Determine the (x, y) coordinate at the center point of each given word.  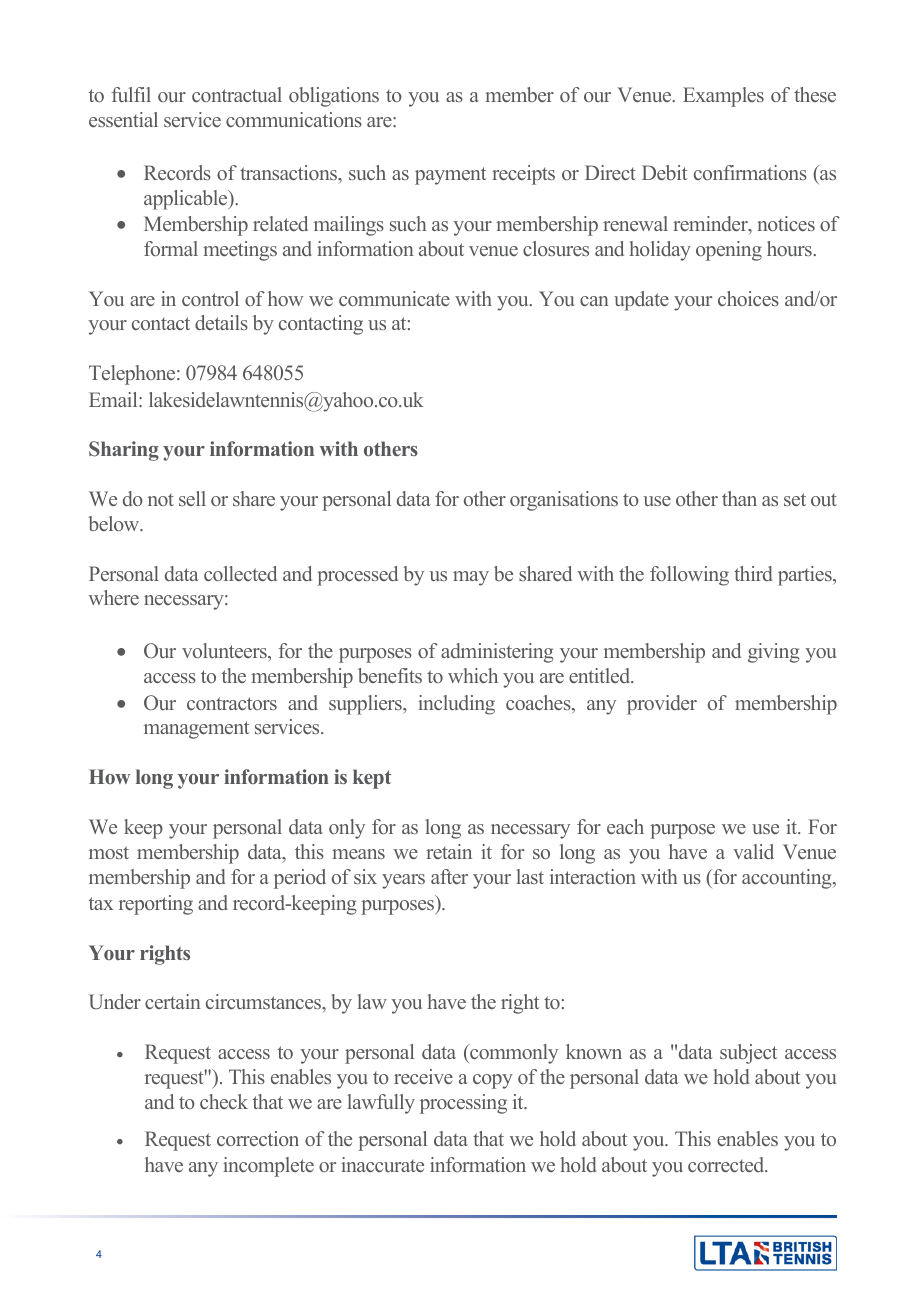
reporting (156, 905)
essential (123, 119)
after (449, 876)
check (224, 1101)
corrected (727, 1164)
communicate (394, 298)
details (221, 322)
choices (748, 298)
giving (773, 653)
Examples (723, 97)
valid (753, 851)
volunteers (225, 650)
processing (463, 1104)
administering (497, 653)
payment (451, 176)
